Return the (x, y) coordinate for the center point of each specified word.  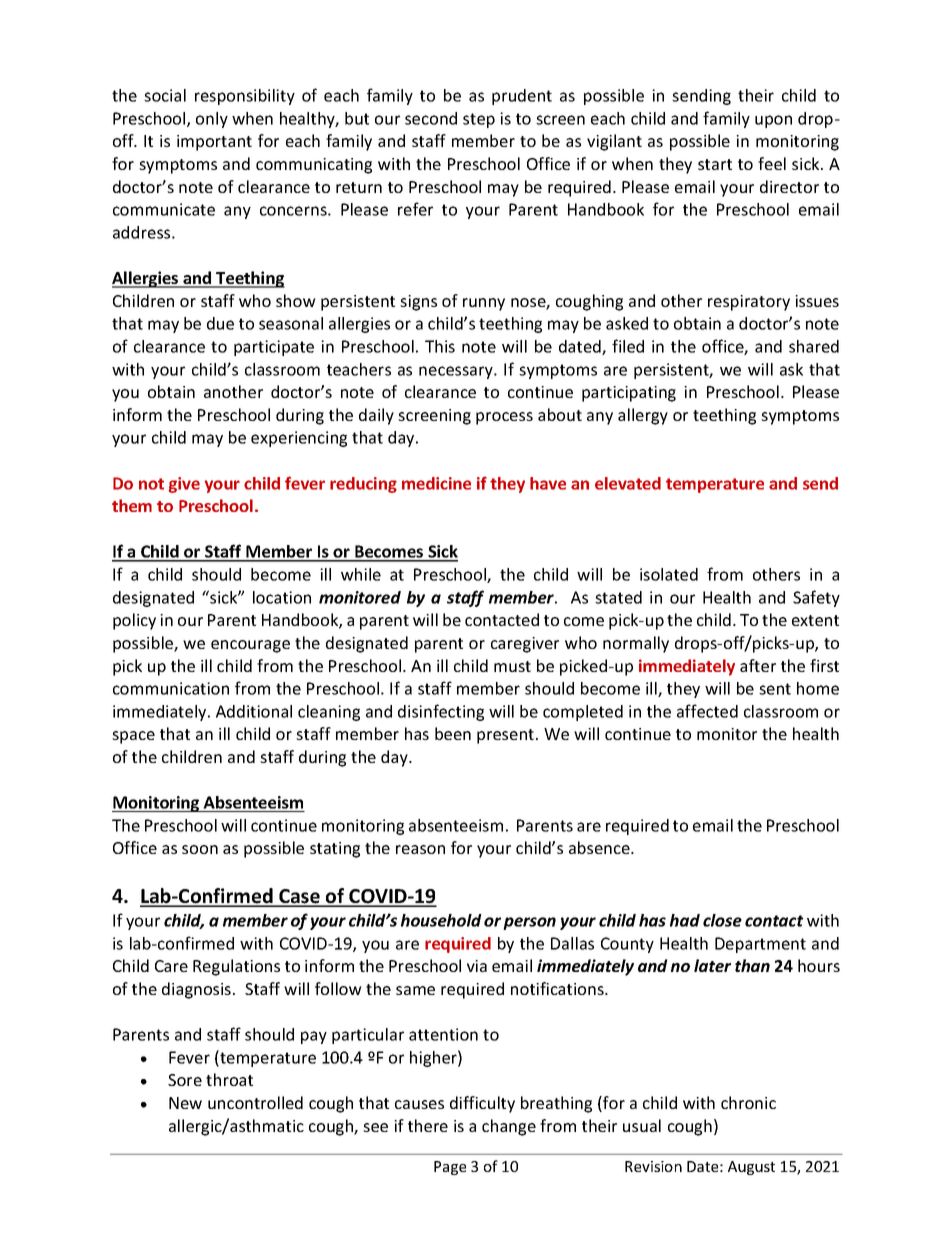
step (479, 120)
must (512, 666)
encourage (250, 646)
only (212, 120)
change (509, 1127)
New (185, 1103)
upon (773, 121)
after (758, 665)
